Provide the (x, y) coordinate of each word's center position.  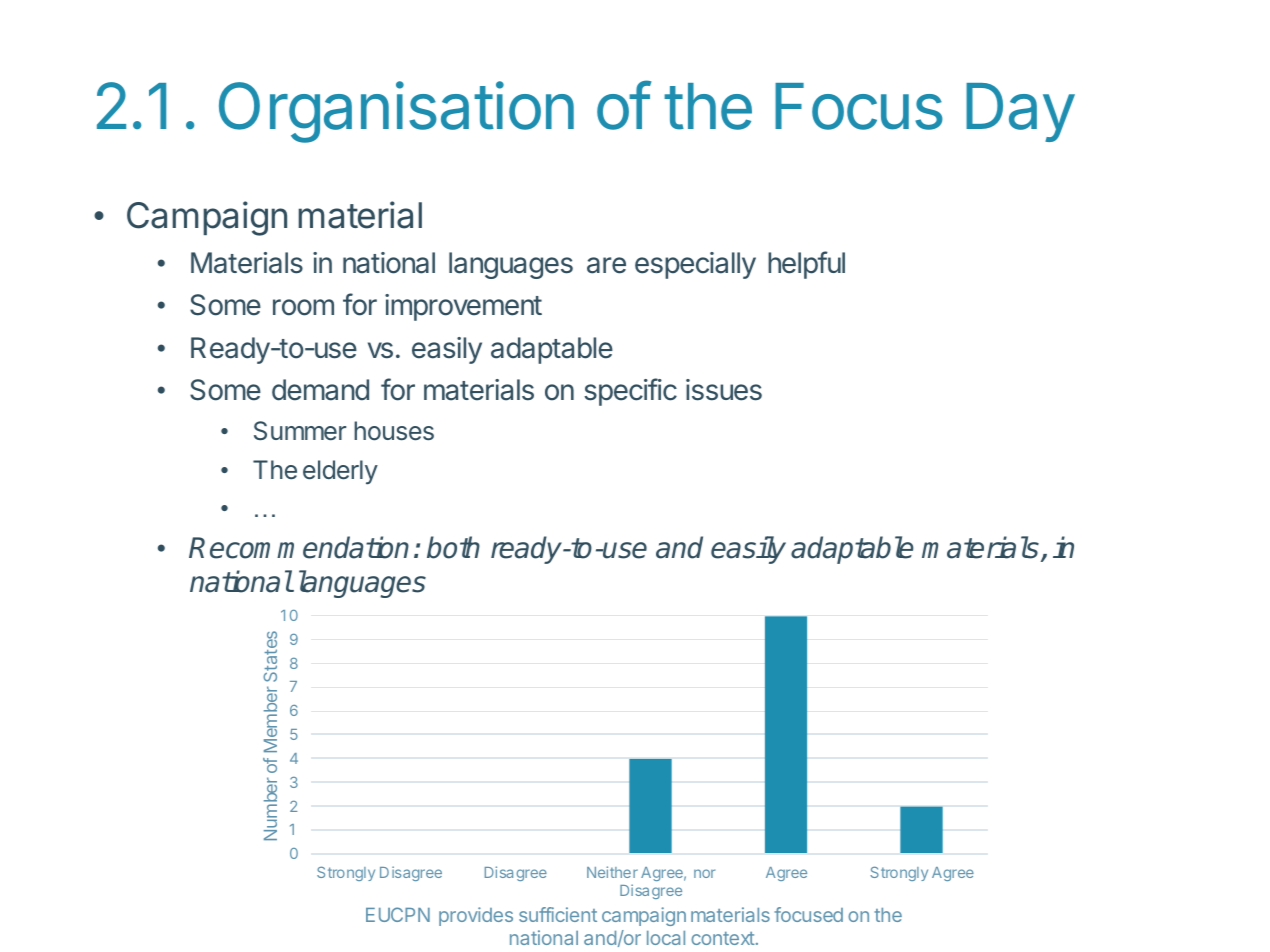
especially (695, 265)
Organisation (396, 112)
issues (724, 390)
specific (630, 392)
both (453, 547)
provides (476, 916)
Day (1020, 112)
